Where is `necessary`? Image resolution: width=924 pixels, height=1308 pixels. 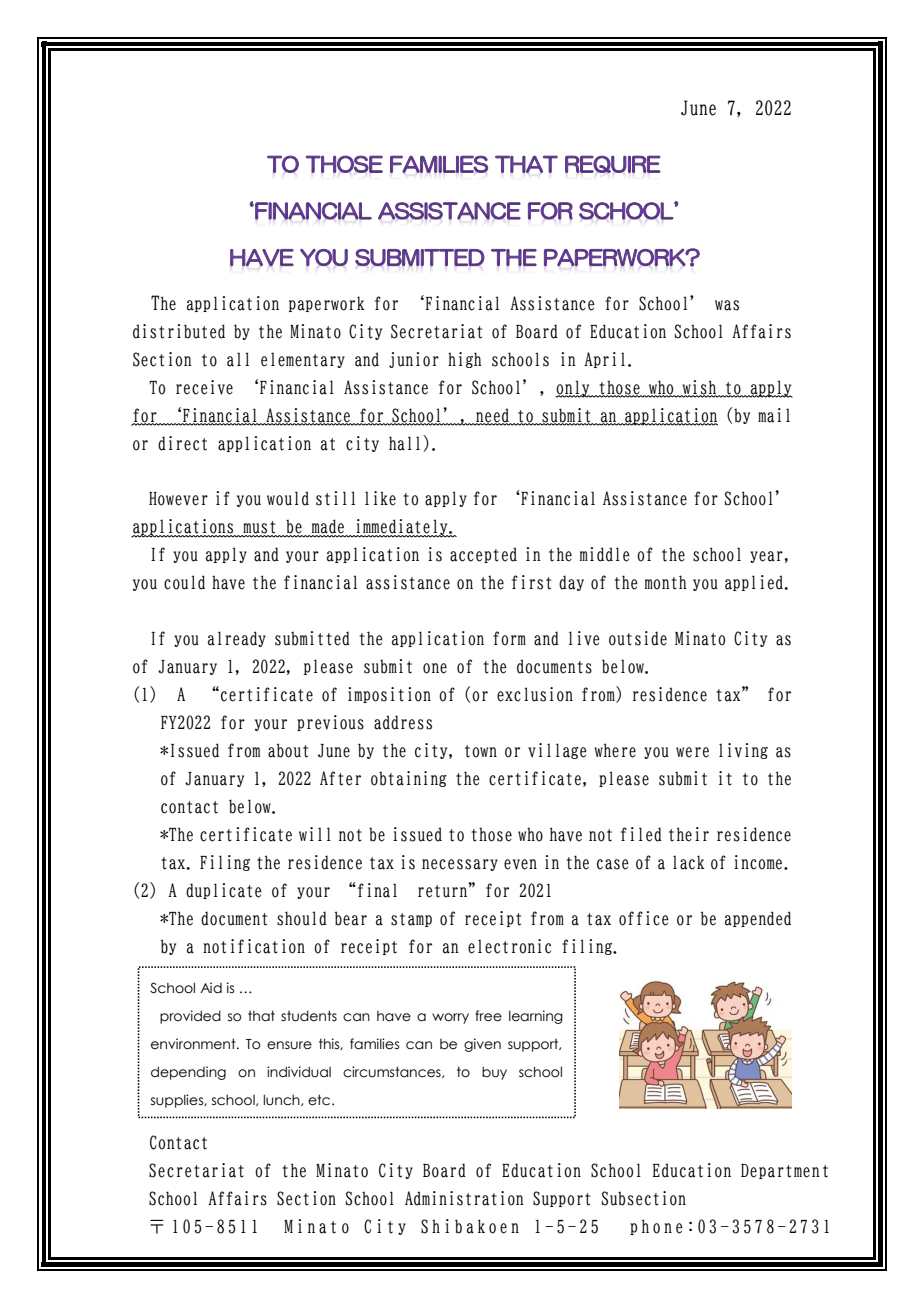
necessary is located at coordinates (460, 865).
